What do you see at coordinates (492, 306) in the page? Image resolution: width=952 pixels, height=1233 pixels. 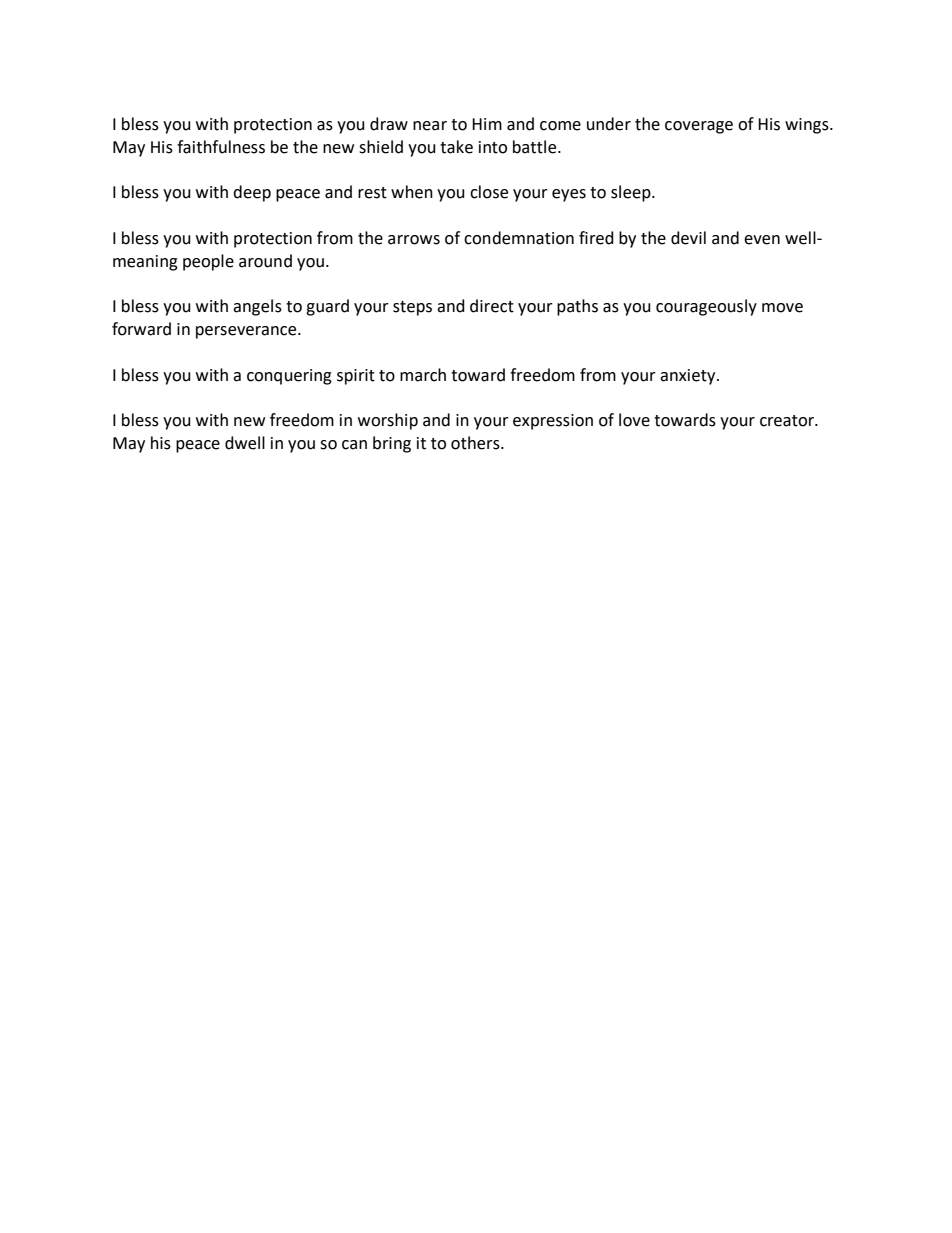 I see `direct` at bounding box center [492, 306].
